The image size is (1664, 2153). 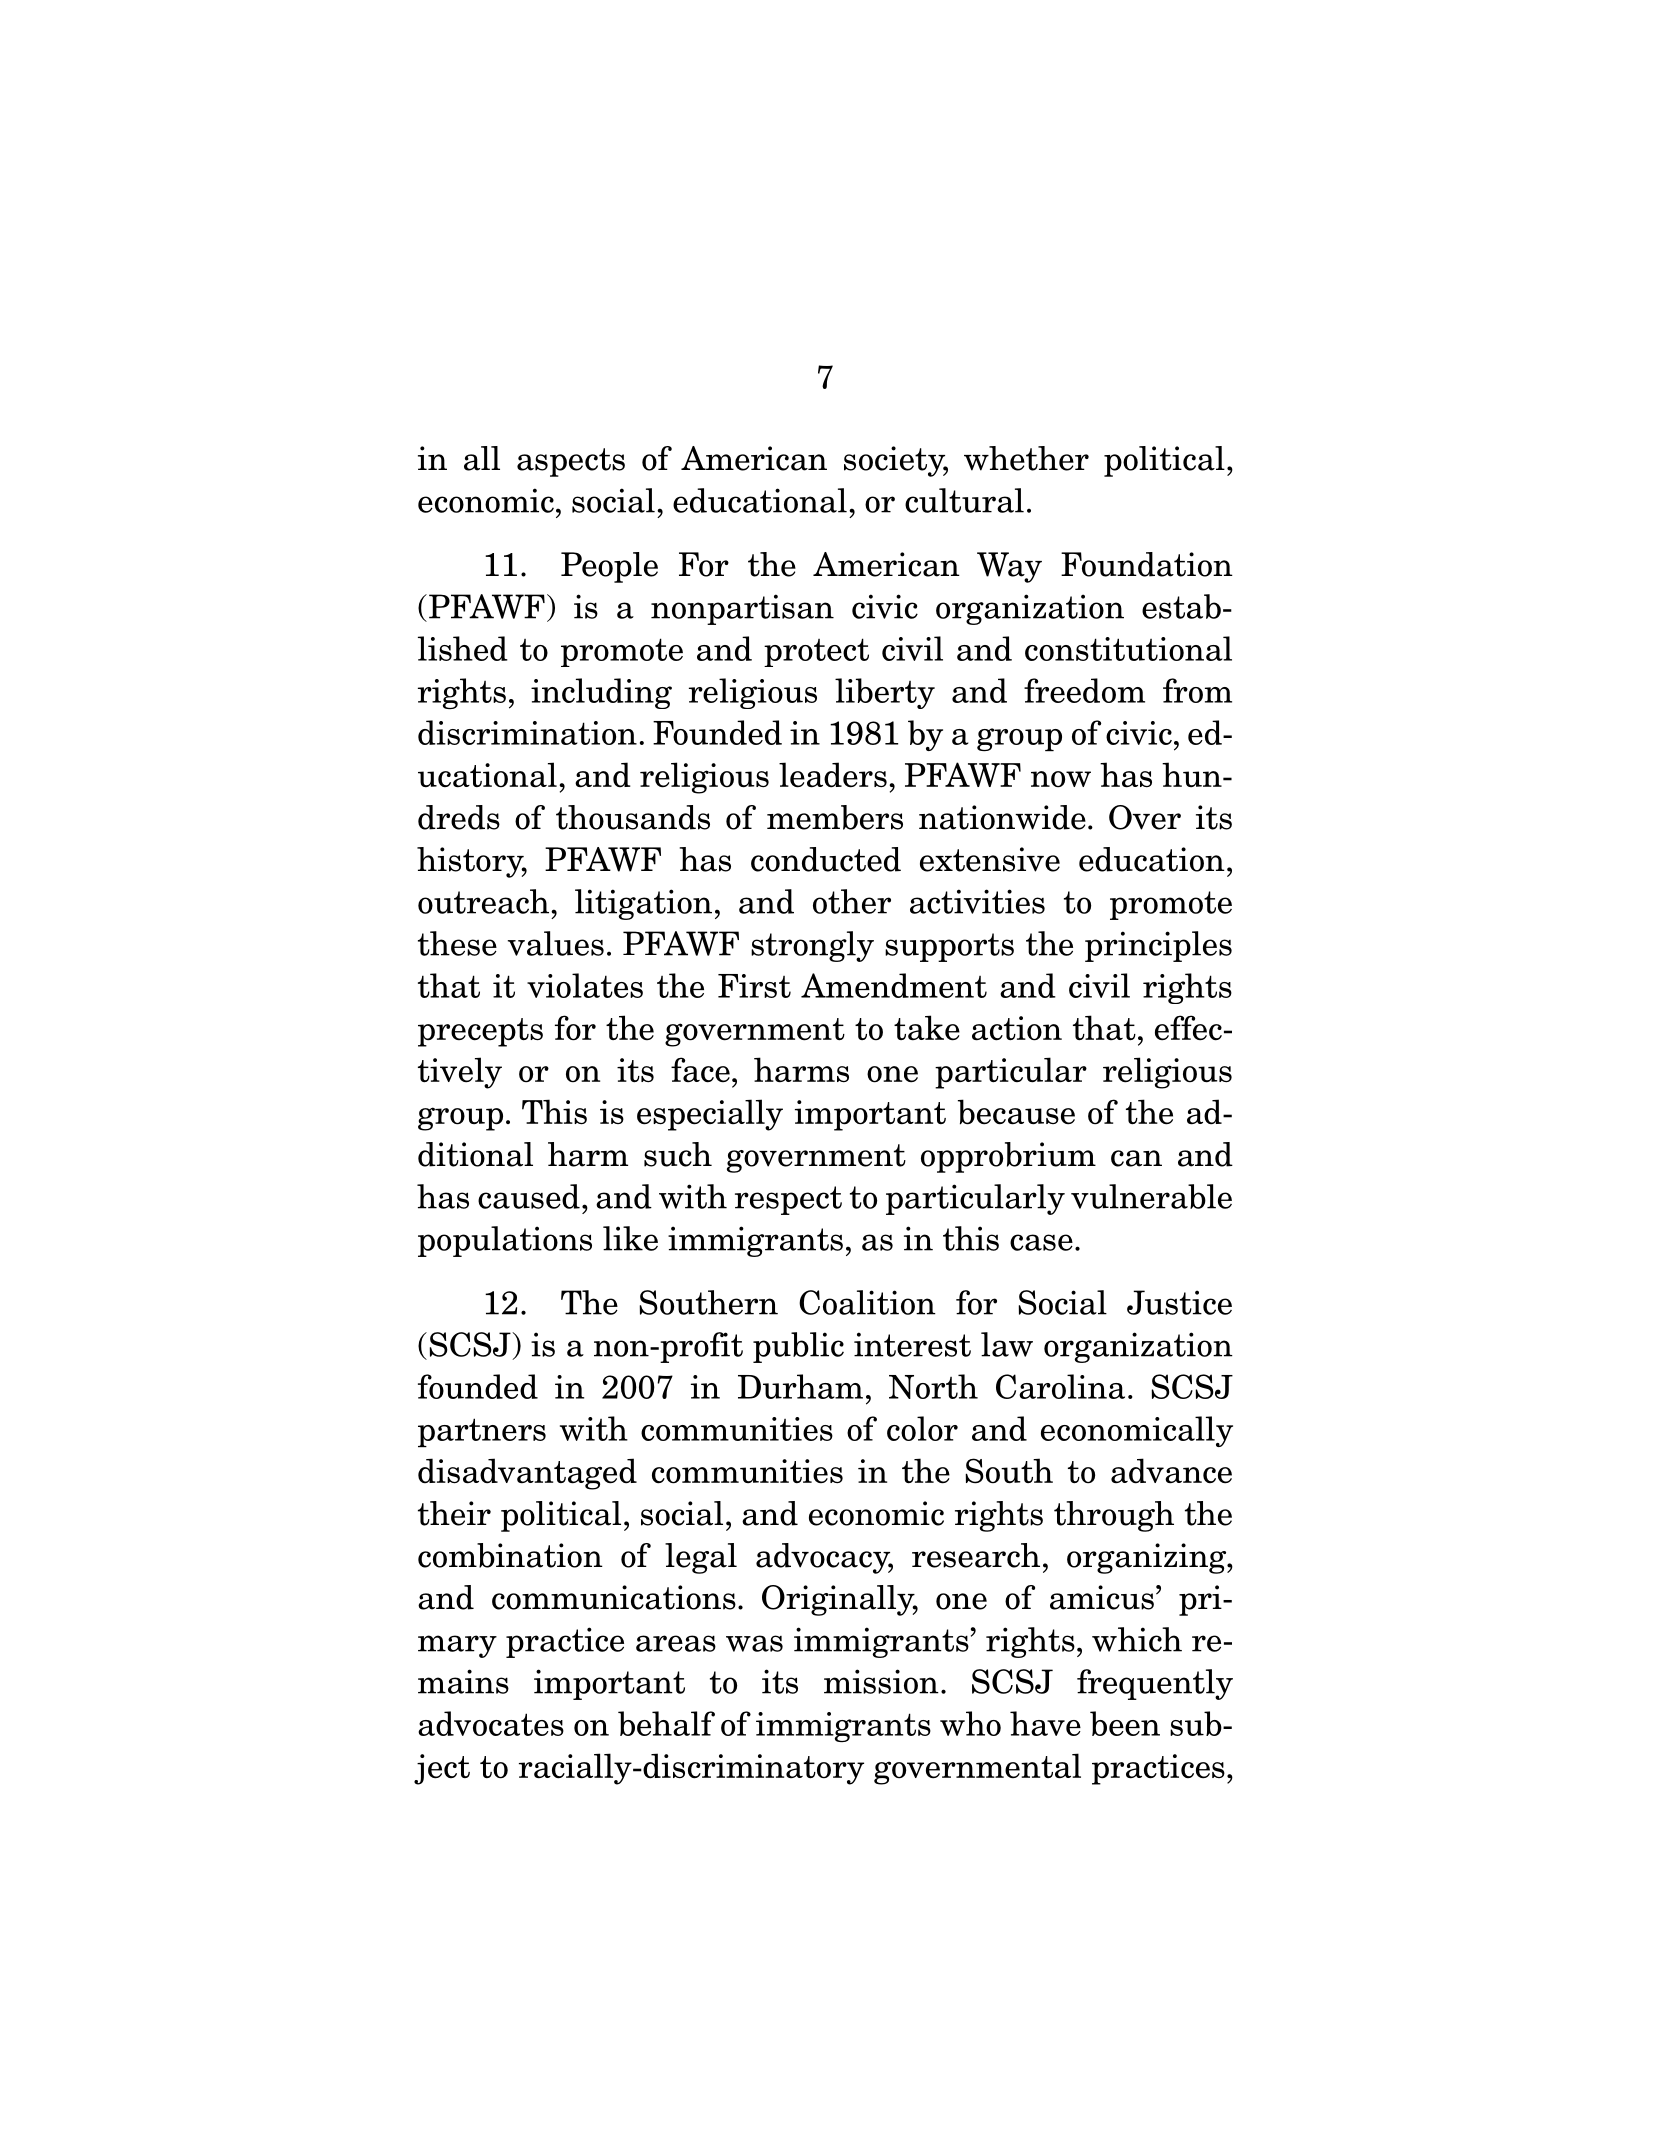 What do you see at coordinates (833, 775) in the document?
I see `leaders` at bounding box center [833, 775].
